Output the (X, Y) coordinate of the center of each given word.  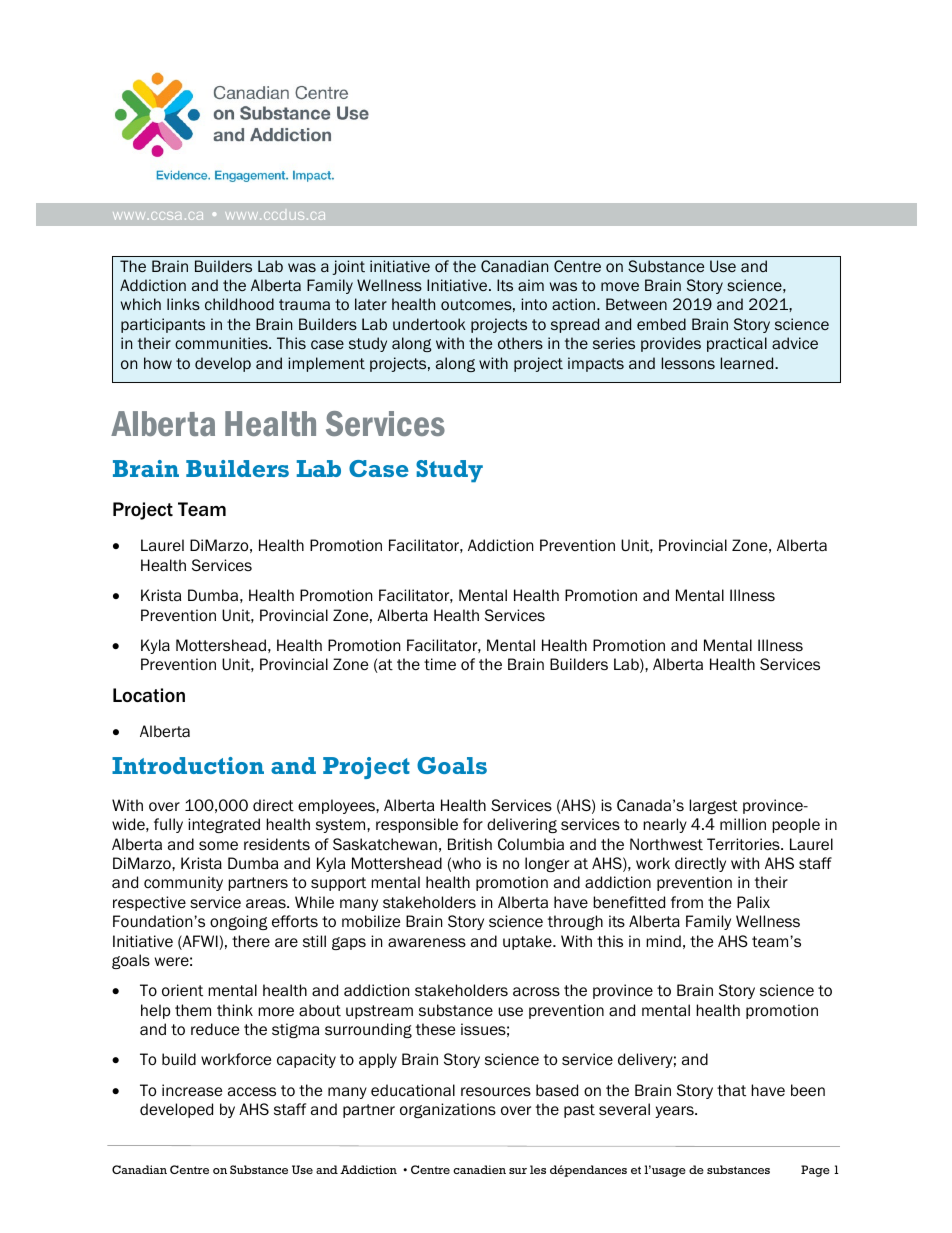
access (252, 1092)
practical (737, 344)
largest (713, 806)
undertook (429, 324)
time (440, 664)
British (470, 844)
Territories (744, 844)
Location (149, 695)
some (218, 846)
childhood (239, 304)
